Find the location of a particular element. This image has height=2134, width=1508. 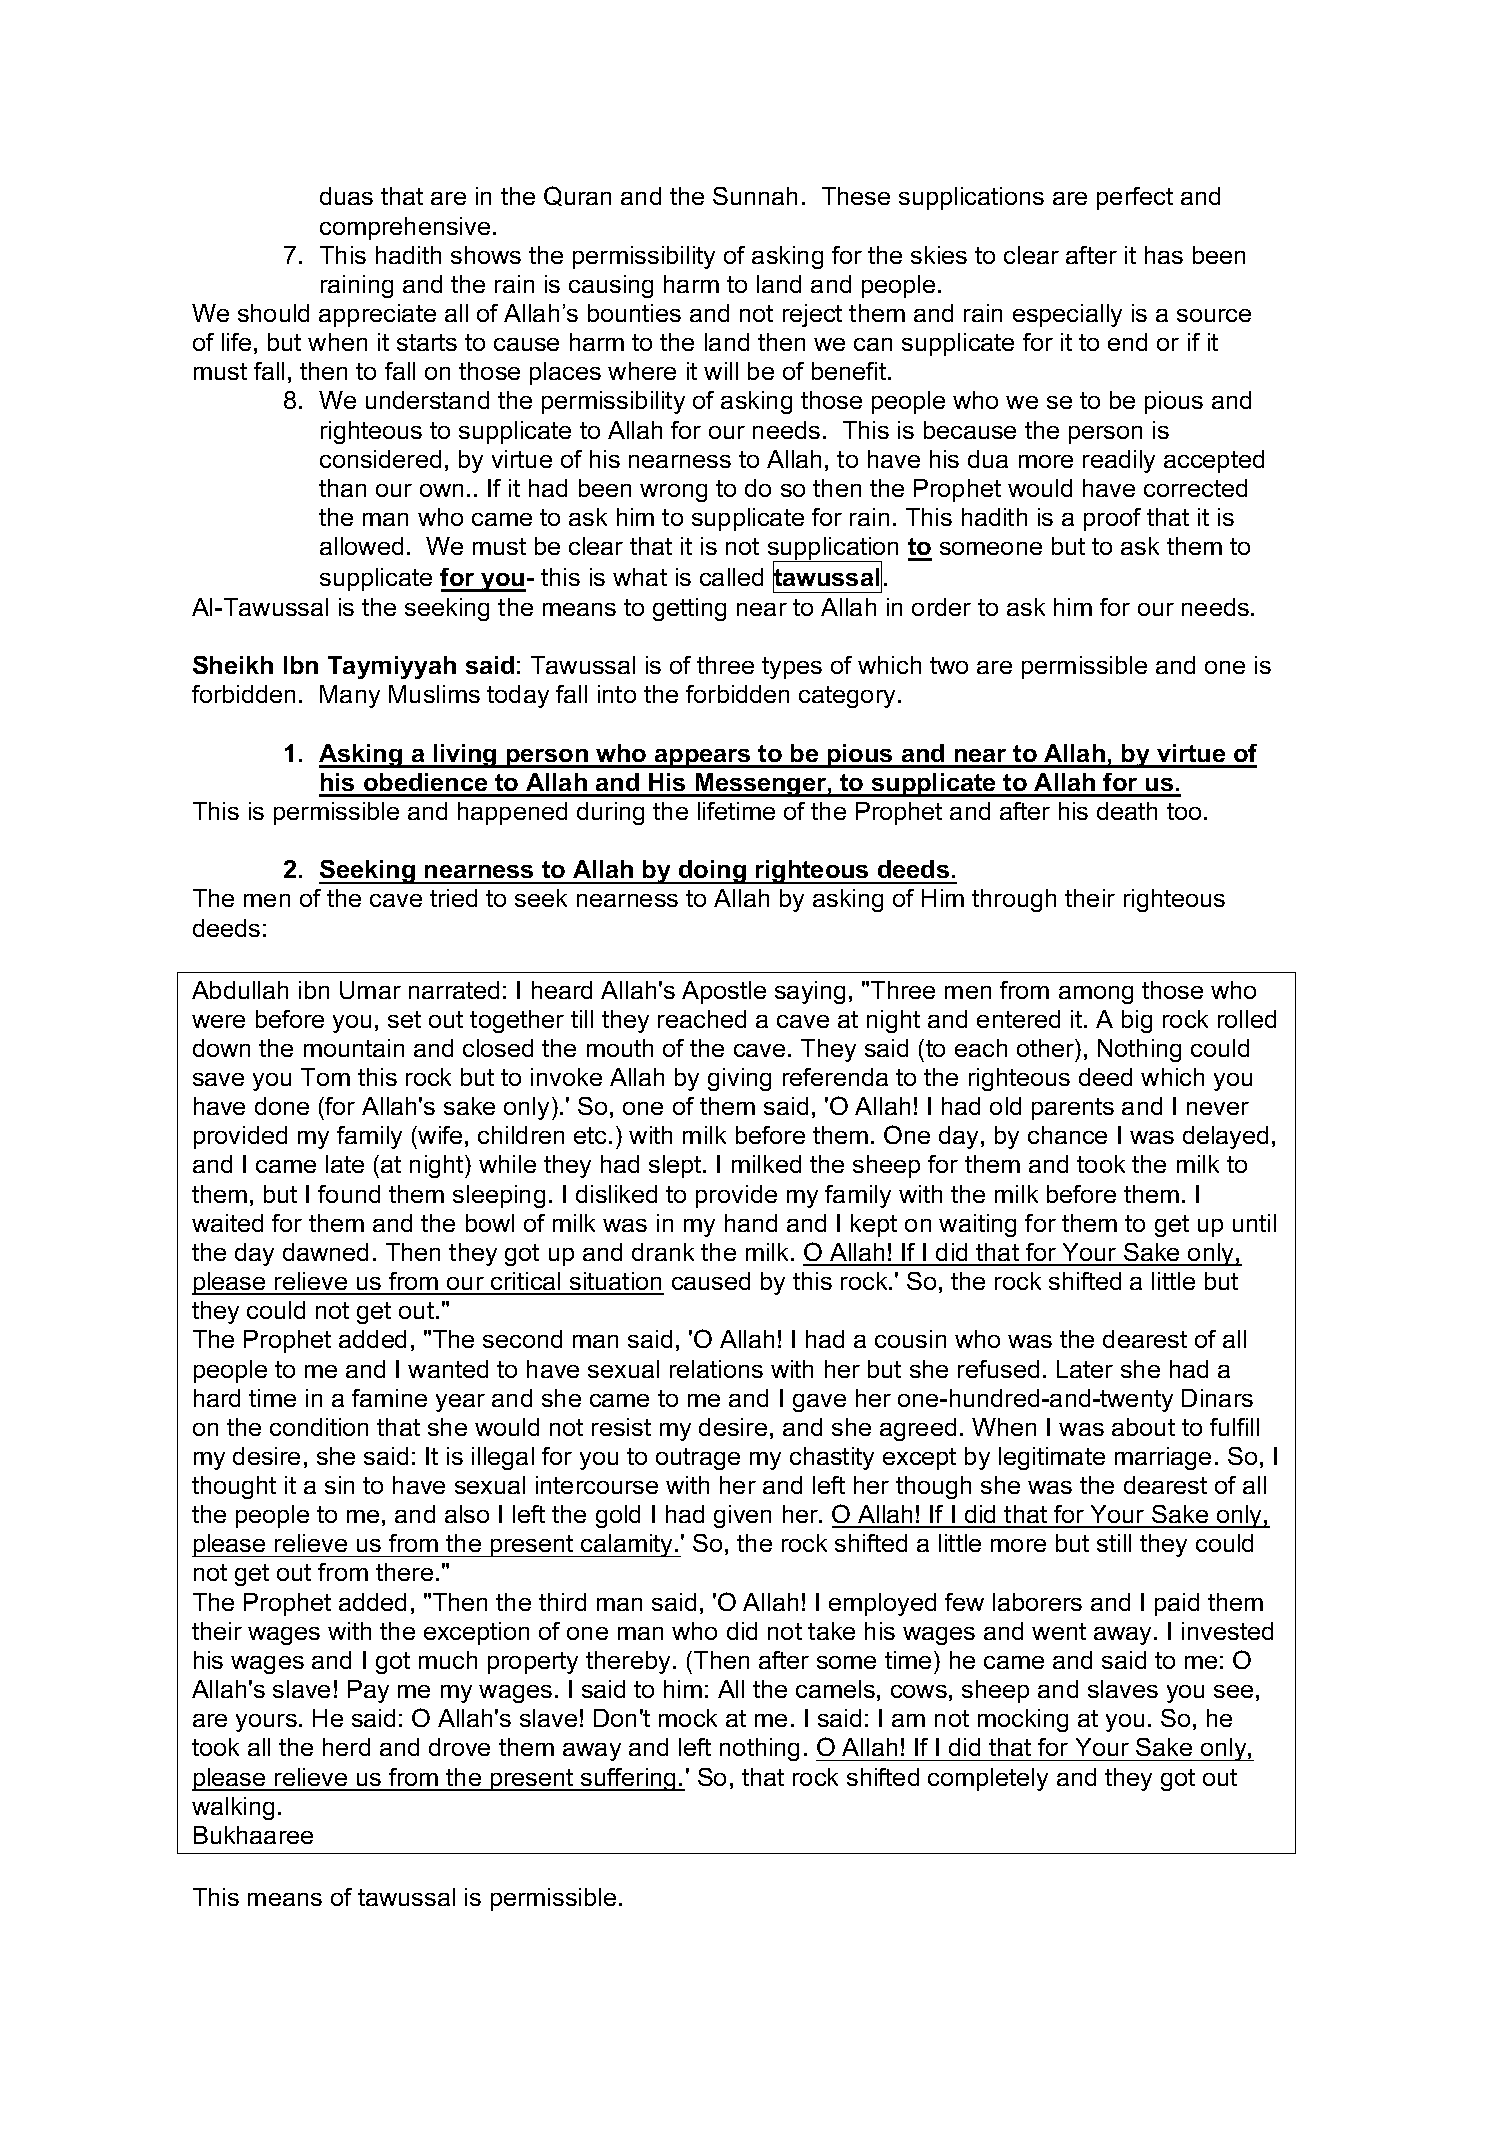

Umar is located at coordinates (370, 990).
